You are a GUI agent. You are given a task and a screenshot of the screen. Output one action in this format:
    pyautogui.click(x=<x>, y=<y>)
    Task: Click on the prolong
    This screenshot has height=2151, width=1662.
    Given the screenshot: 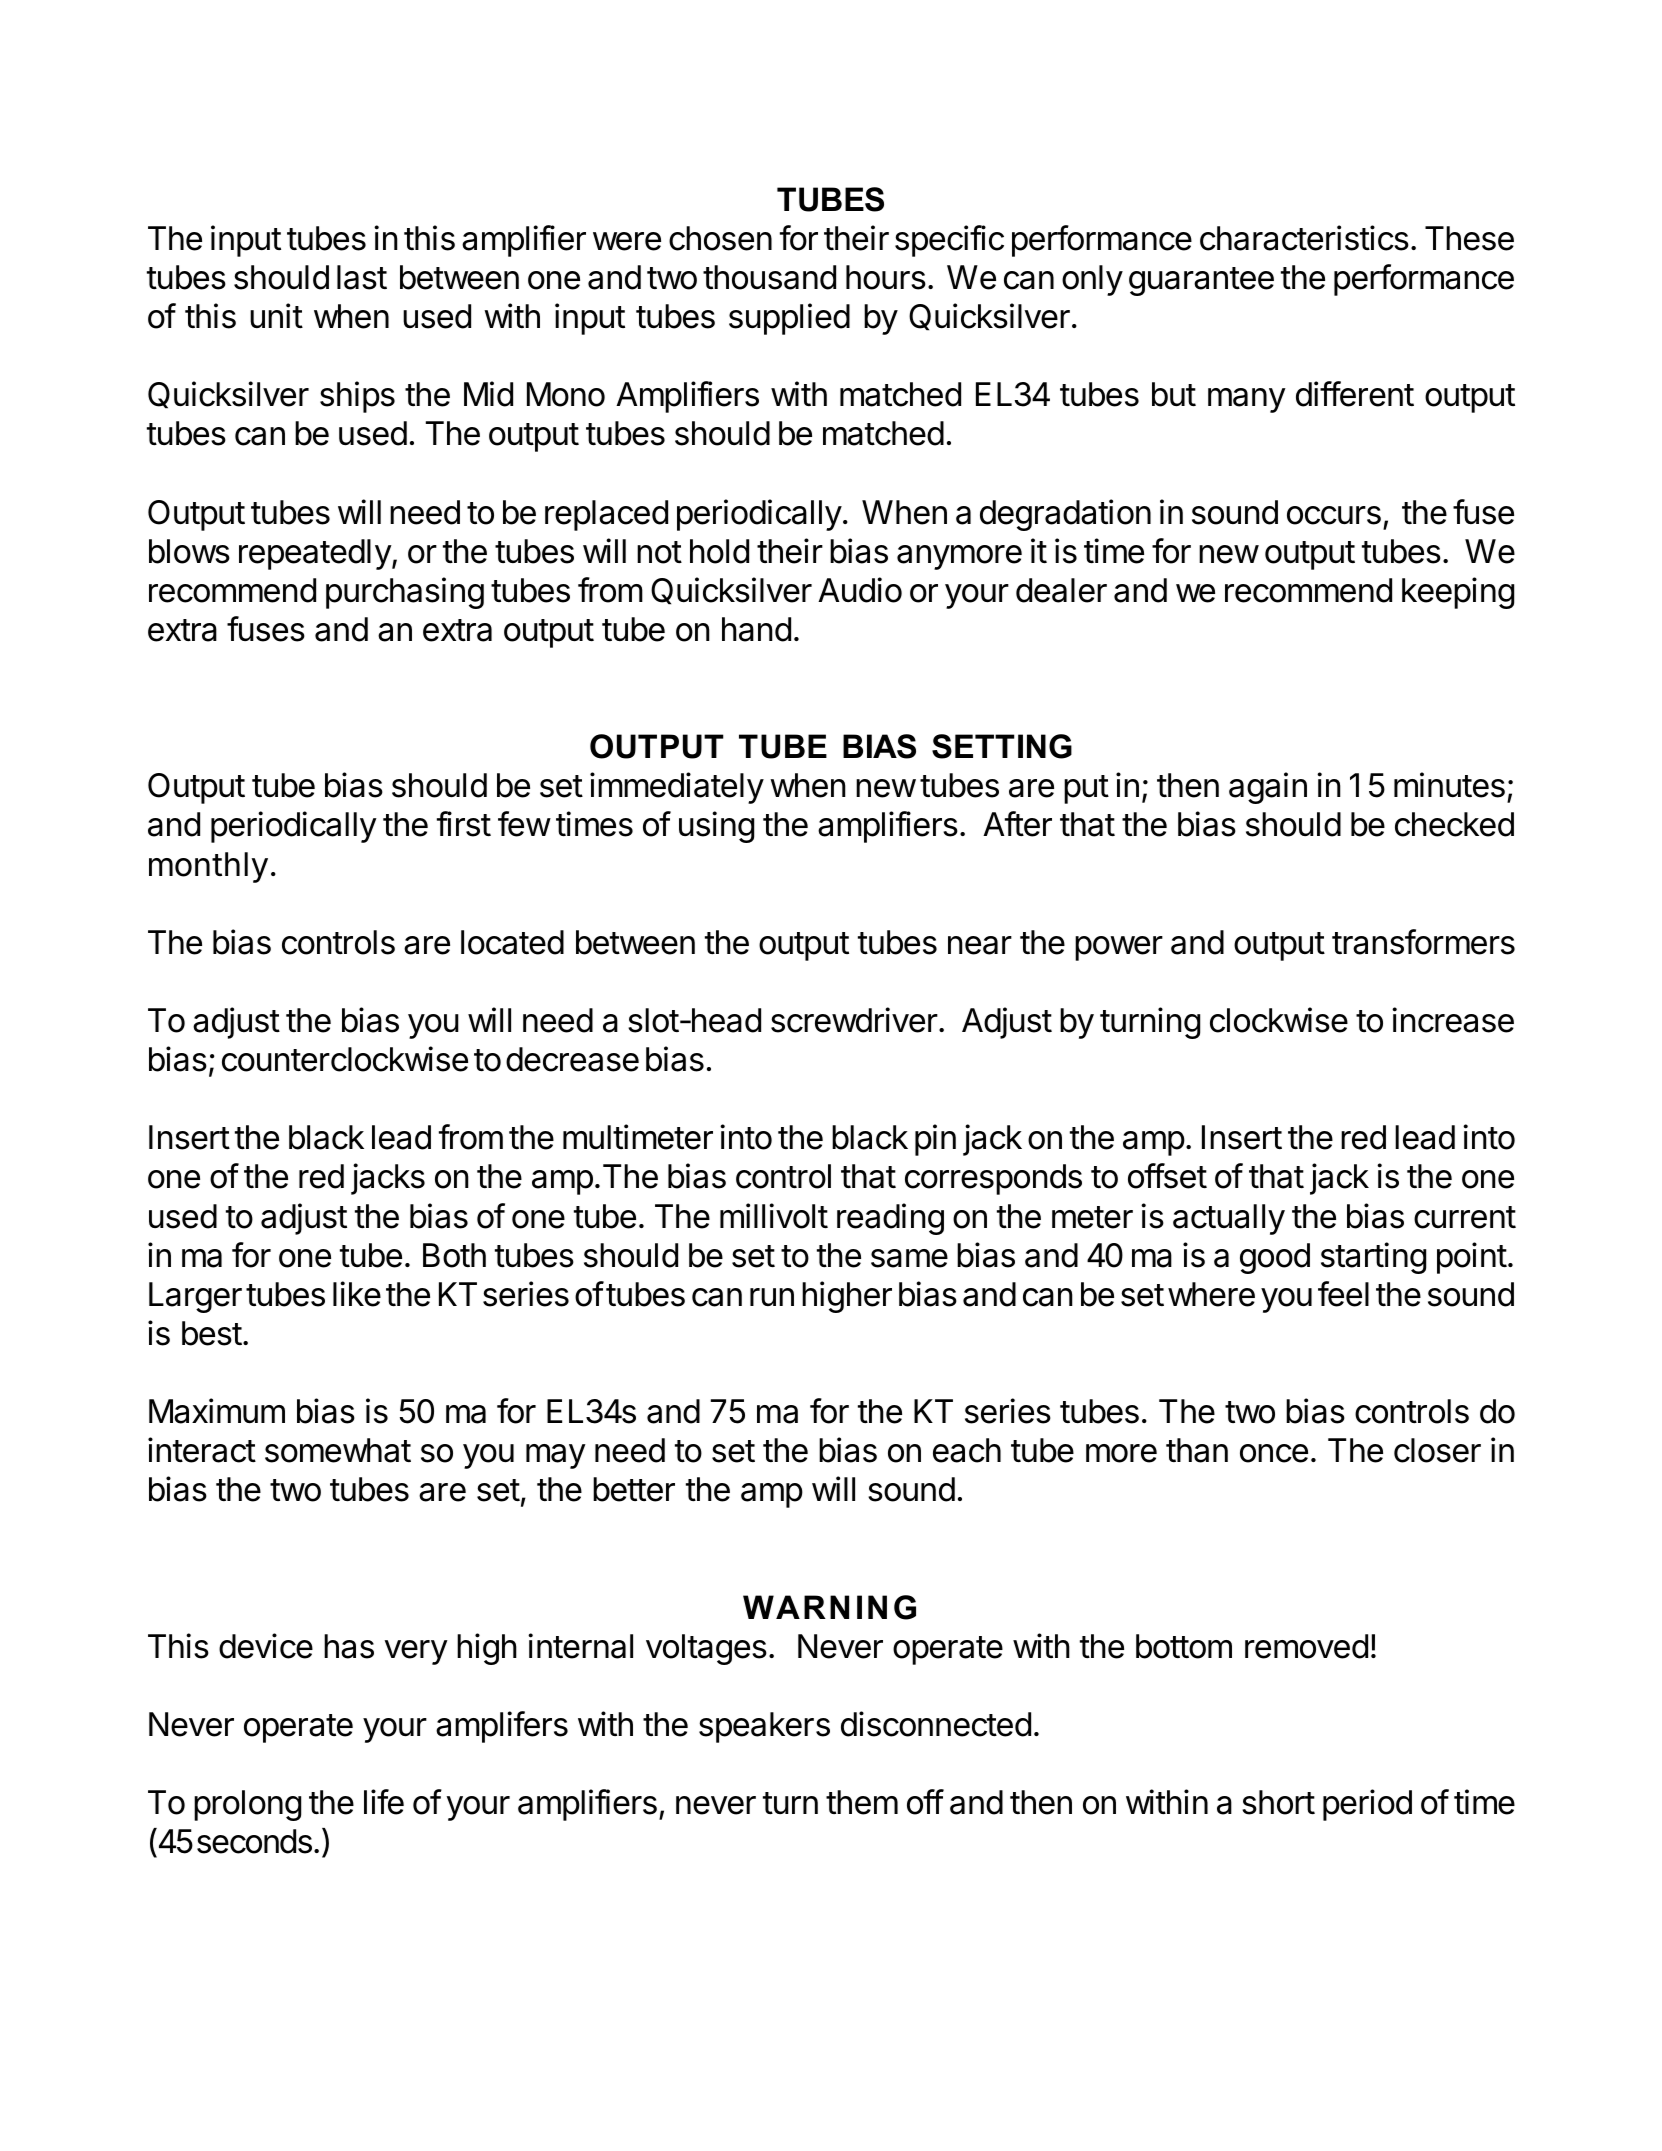 What is the action you would take?
    pyautogui.click(x=247, y=1805)
